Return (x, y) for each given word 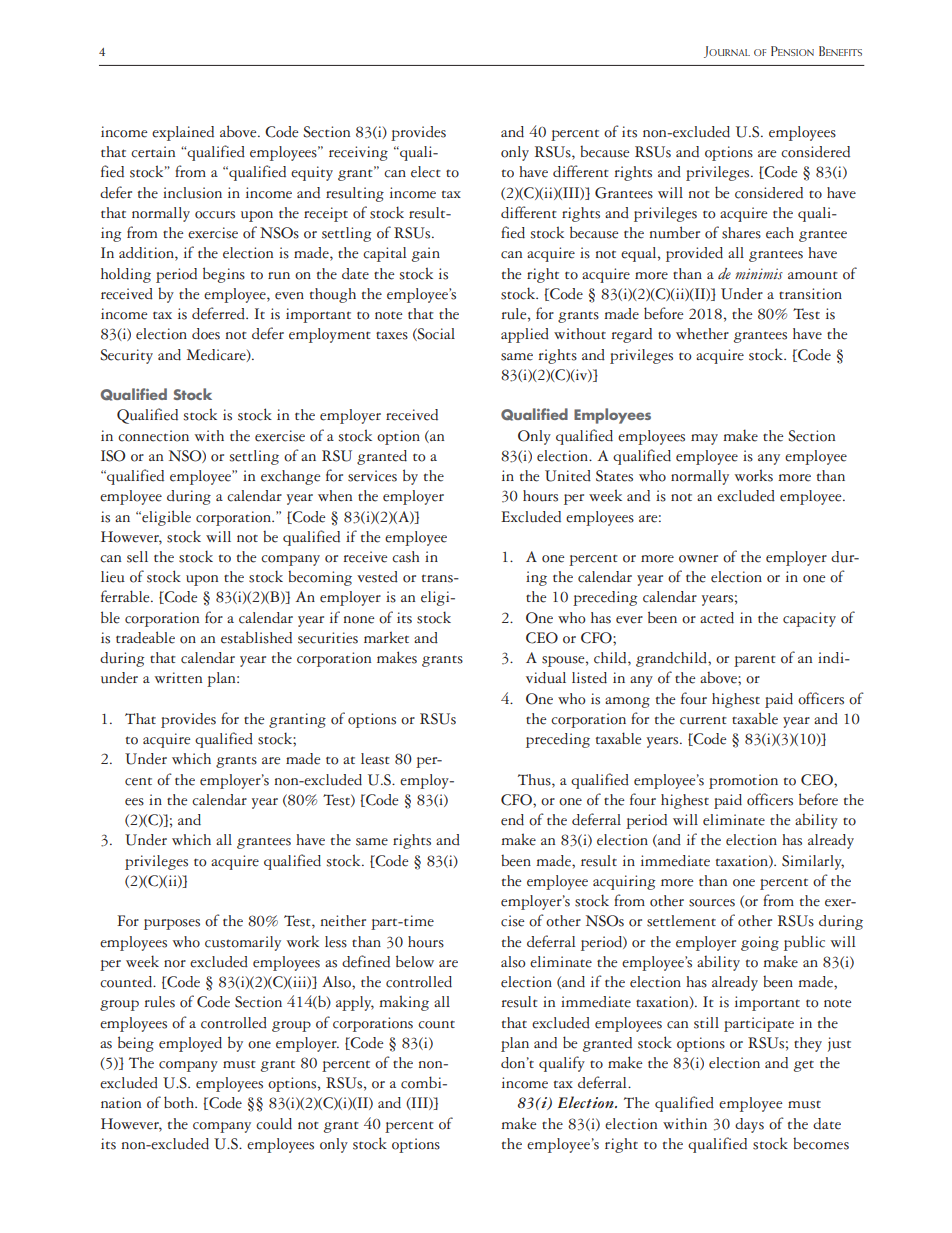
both (180, 1102)
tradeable (145, 637)
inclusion (192, 193)
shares (741, 233)
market (386, 637)
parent (755, 661)
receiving (358, 153)
